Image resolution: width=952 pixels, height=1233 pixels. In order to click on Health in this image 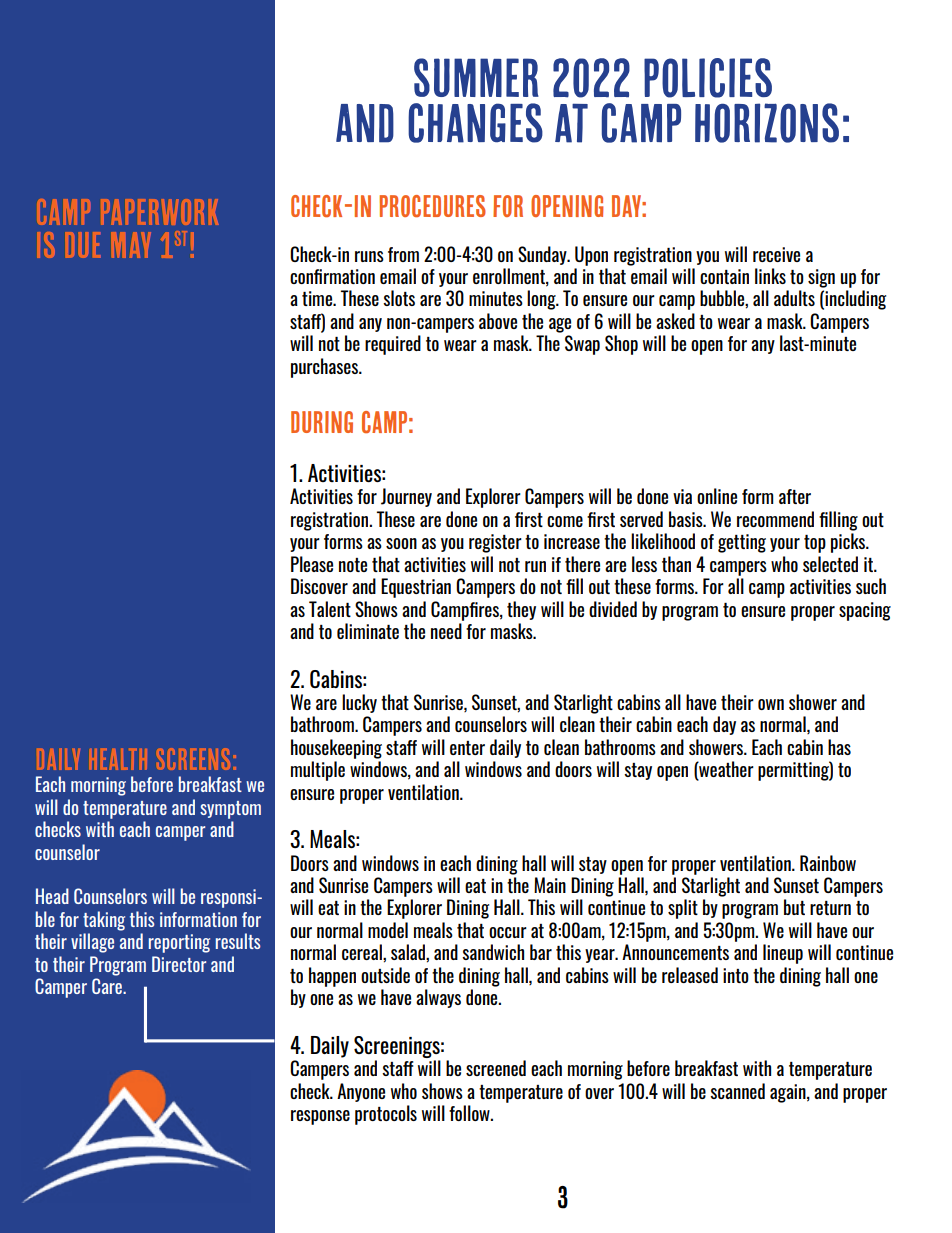, I will do `click(119, 759)`.
